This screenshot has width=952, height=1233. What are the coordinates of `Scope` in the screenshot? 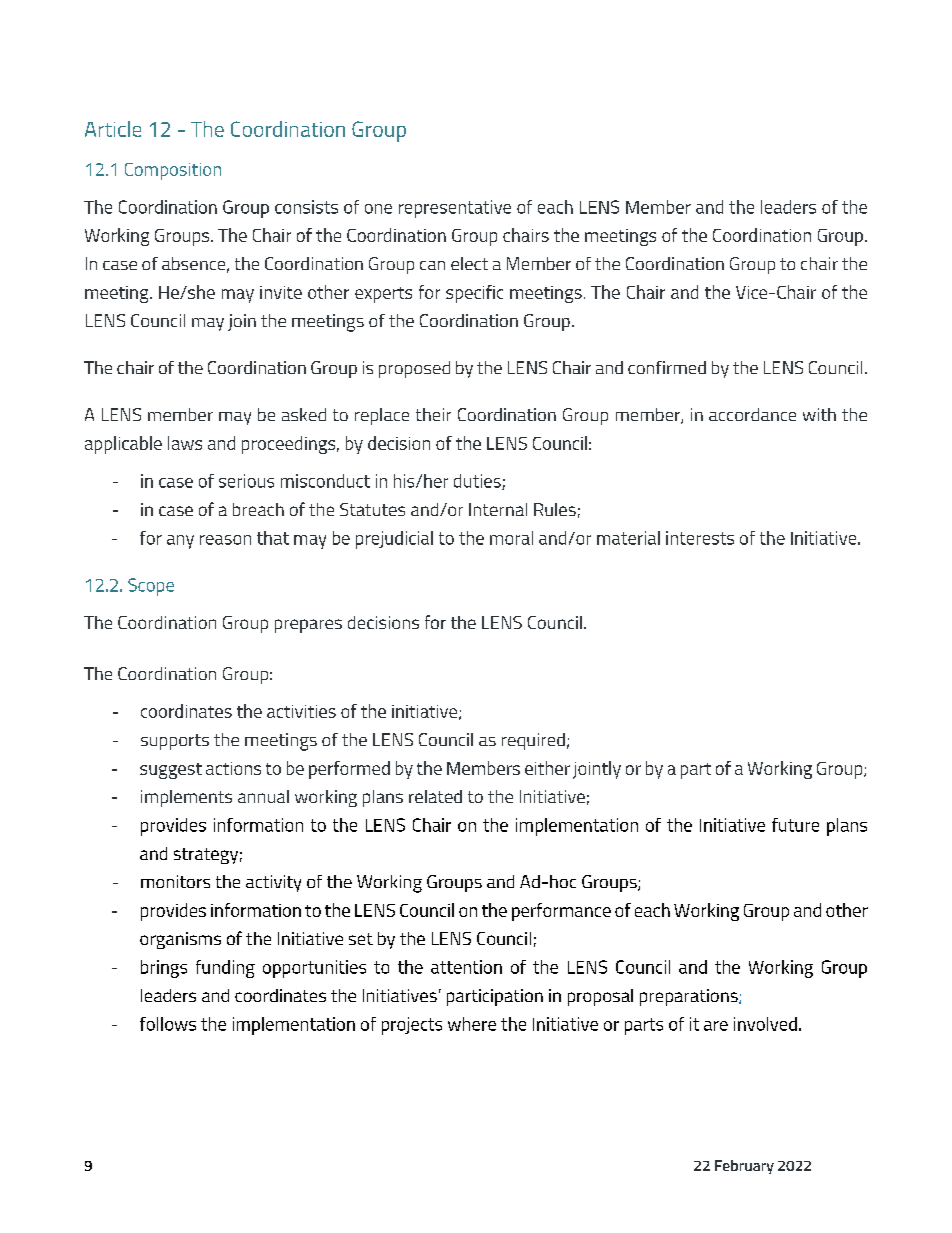 It's located at (151, 587).
